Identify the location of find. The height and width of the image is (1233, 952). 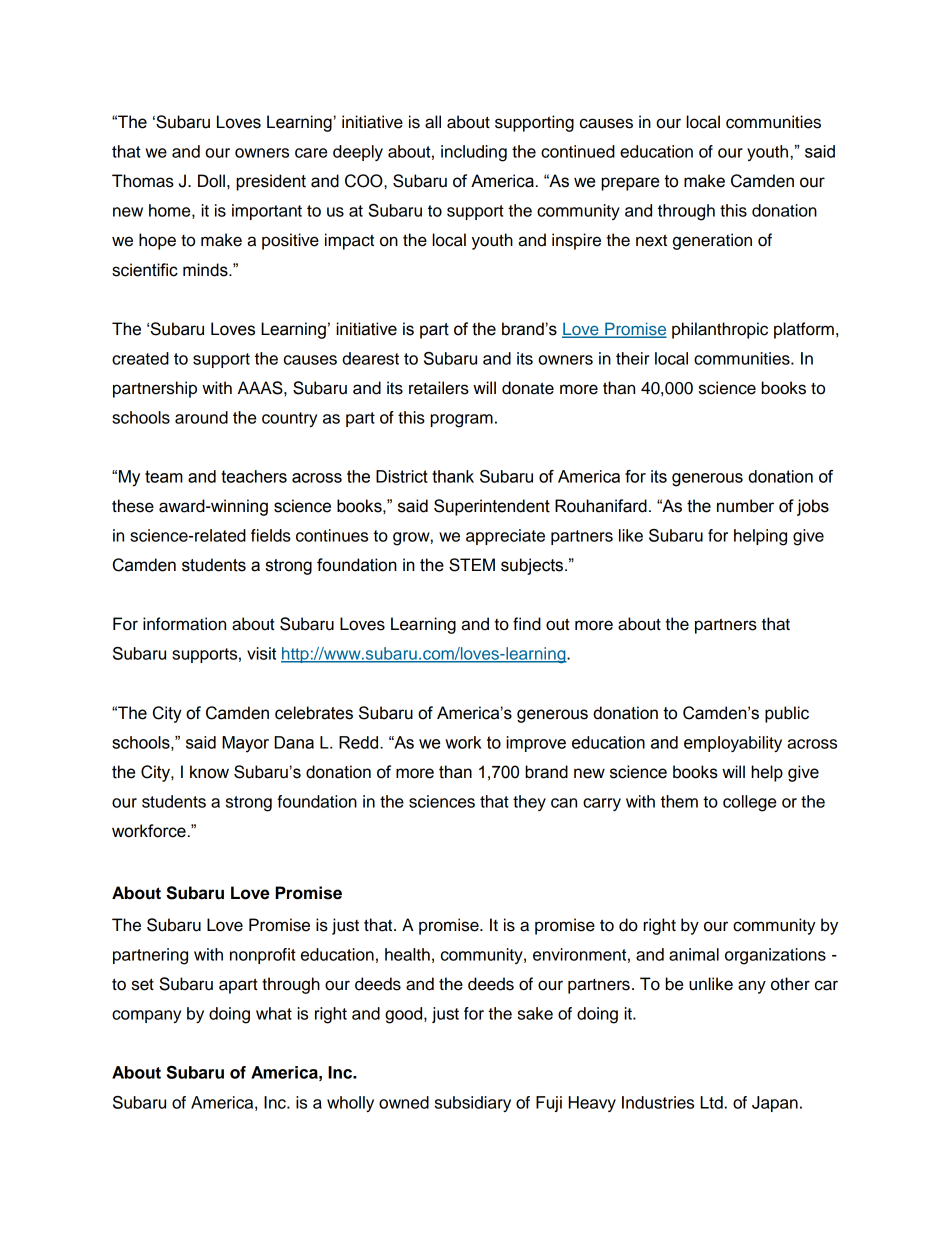
(527, 624).
